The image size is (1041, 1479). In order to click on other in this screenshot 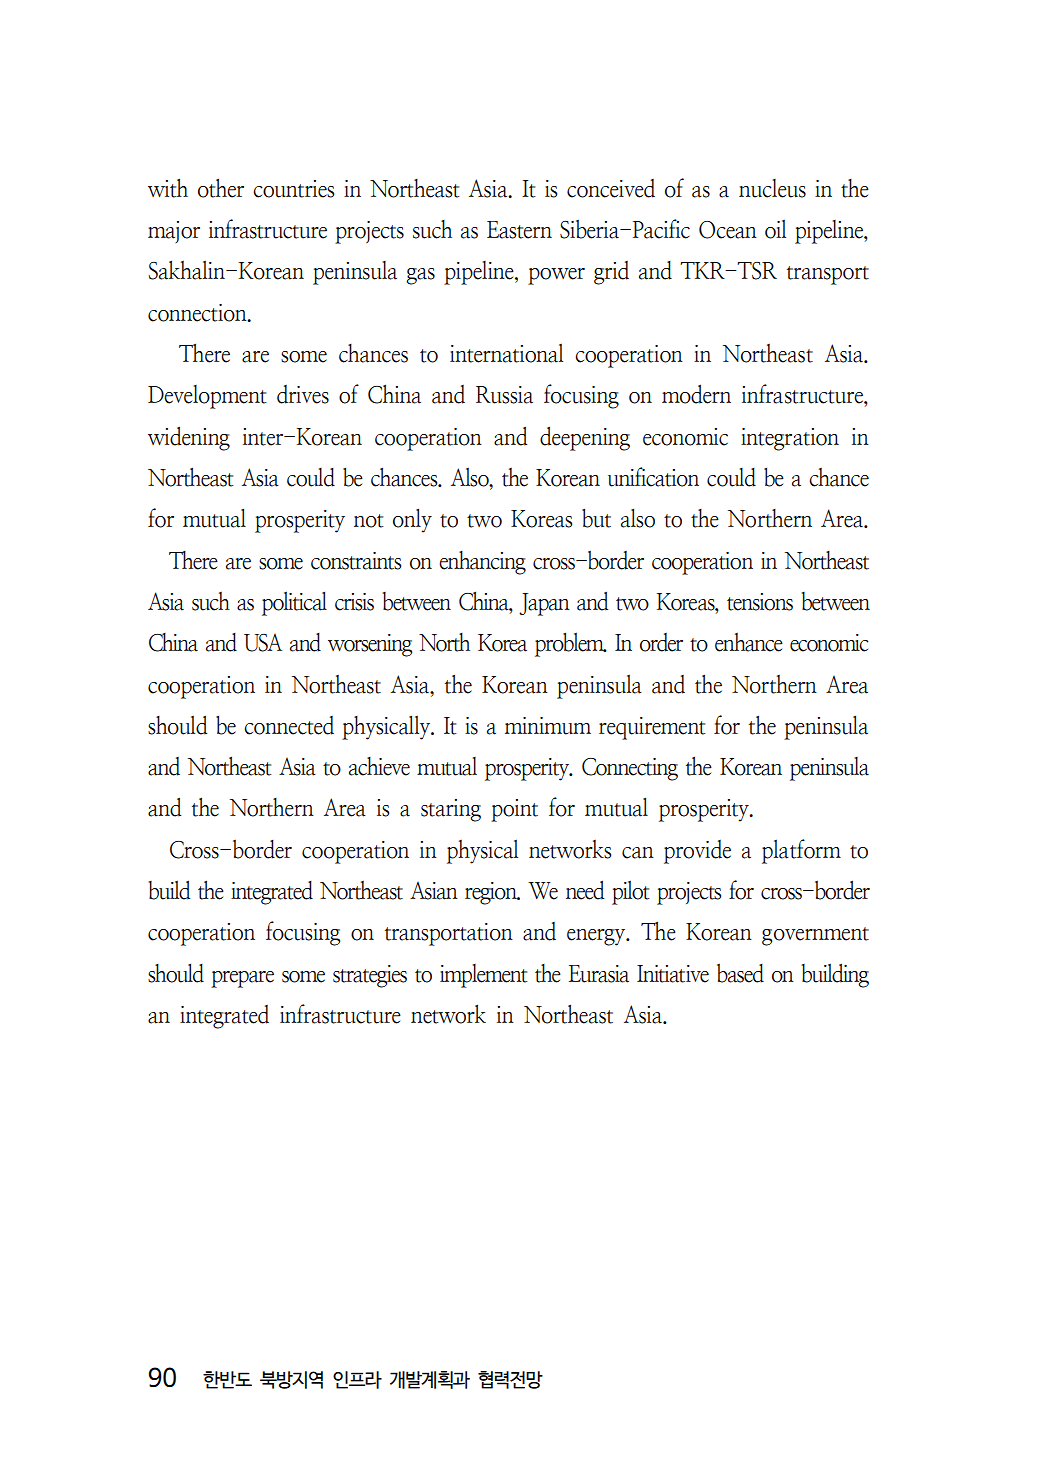, I will do `click(221, 188)`.
